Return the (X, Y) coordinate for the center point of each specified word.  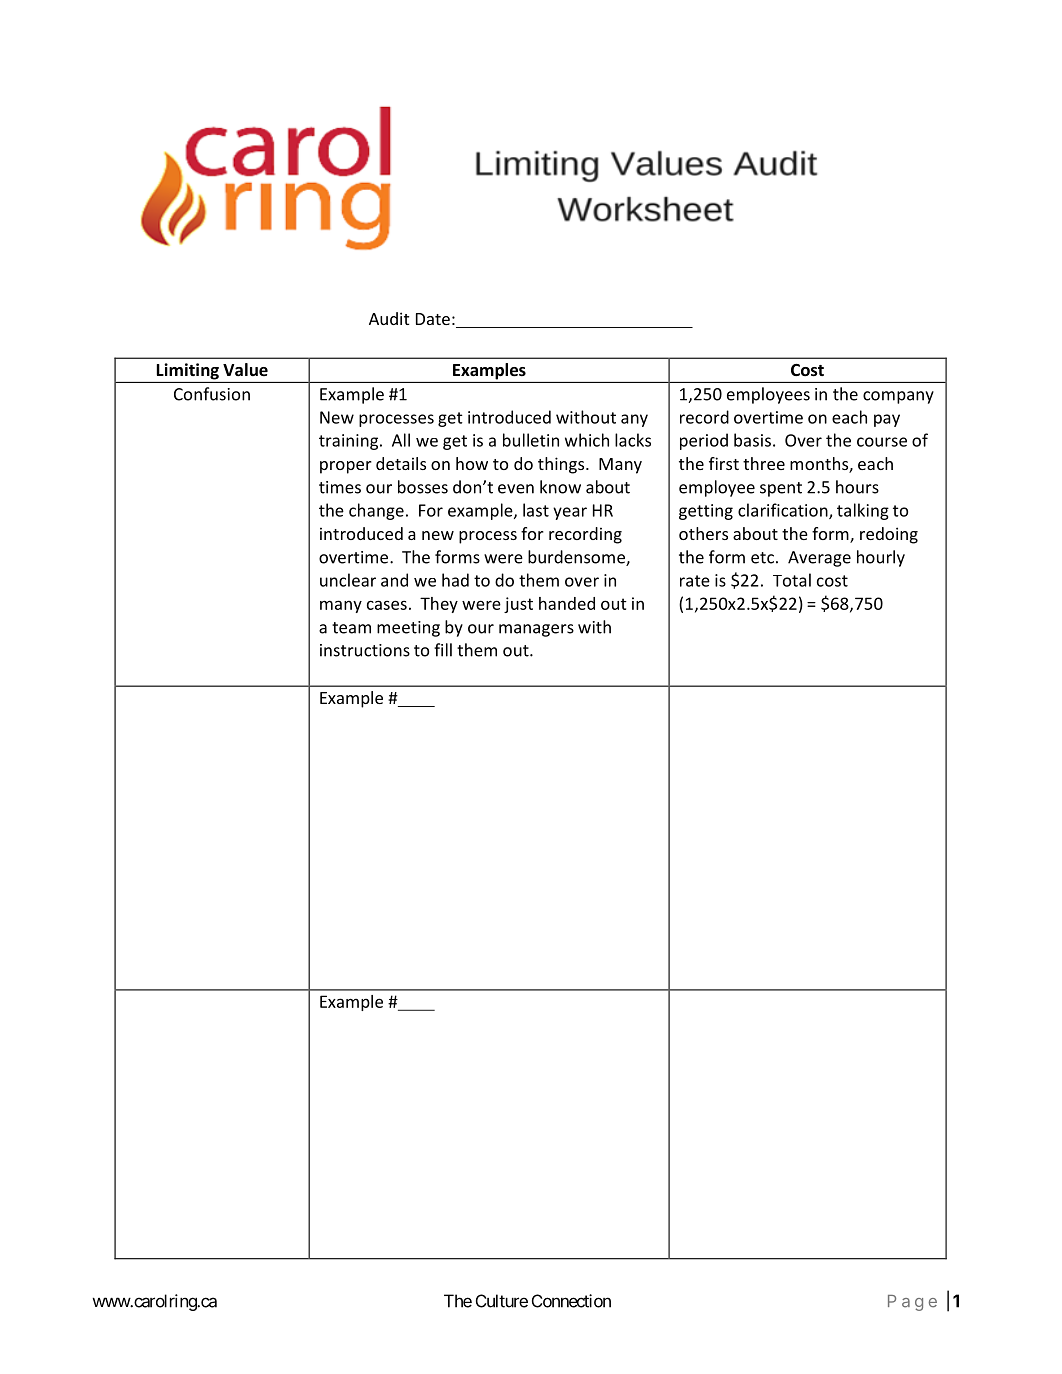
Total (792, 580)
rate (695, 581)
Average (819, 559)
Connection (571, 1301)
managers (536, 630)
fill (443, 650)
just (518, 605)
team (351, 628)
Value (245, 370)
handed (567, 603)
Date (433, 319)
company (898, 397)
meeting (408, 629)
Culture (502, 1301)
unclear (348, 580)
